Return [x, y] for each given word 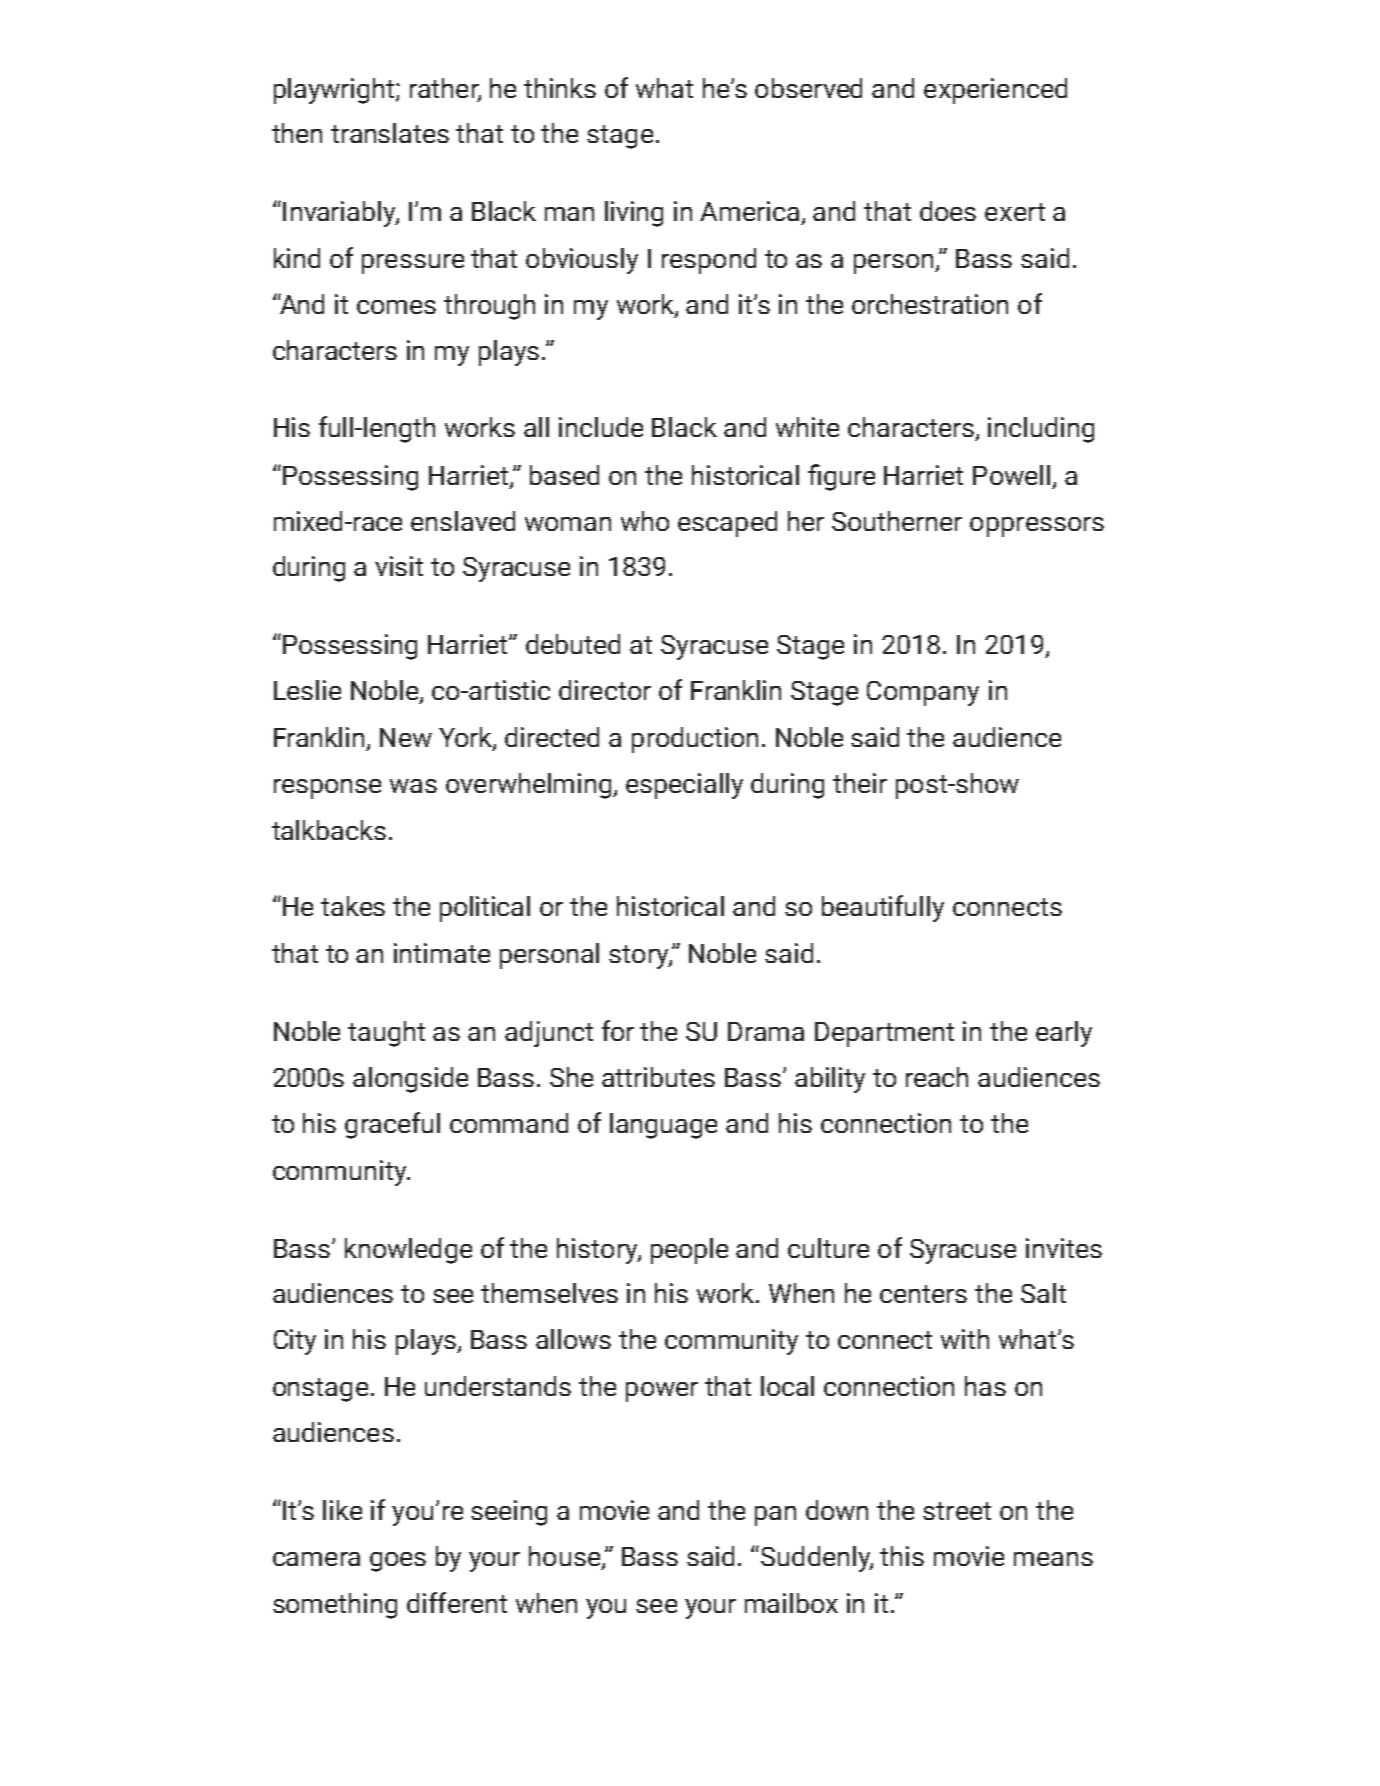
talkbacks [329, 830]
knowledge [408, 1251]
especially [684, 786]
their [860, 783]
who [645, 521]
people [689, 1251]
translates [390, 133]
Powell [1011, 475]
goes [398, 1562]
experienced [995, 91]
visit [399, 566]
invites [1064, 1248]
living [634, 214]
